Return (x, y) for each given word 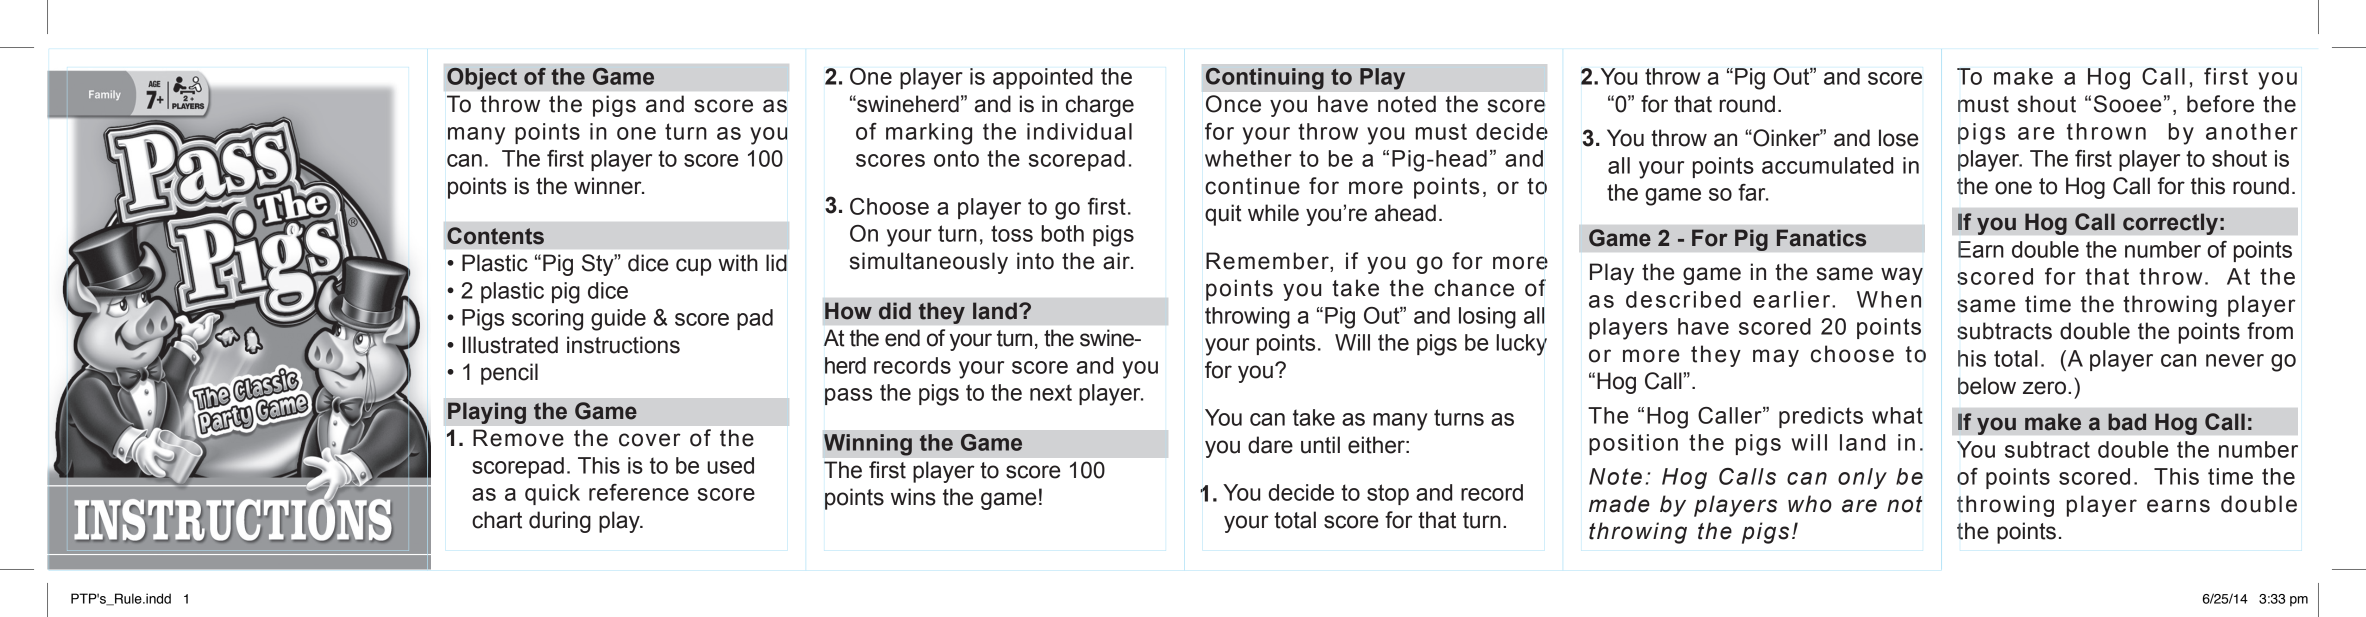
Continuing (1265, 78)
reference (639, 492)
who (1810, 504)
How (848, 311)
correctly (2170, 224)
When (1889, 299)
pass (848, 396)
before (2220, 104)
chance (1474, 288)
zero (2044, 388)
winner (609, 186)
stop (1388, 494)
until (1320, 445)
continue (1252, 186)
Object (482, 79)
